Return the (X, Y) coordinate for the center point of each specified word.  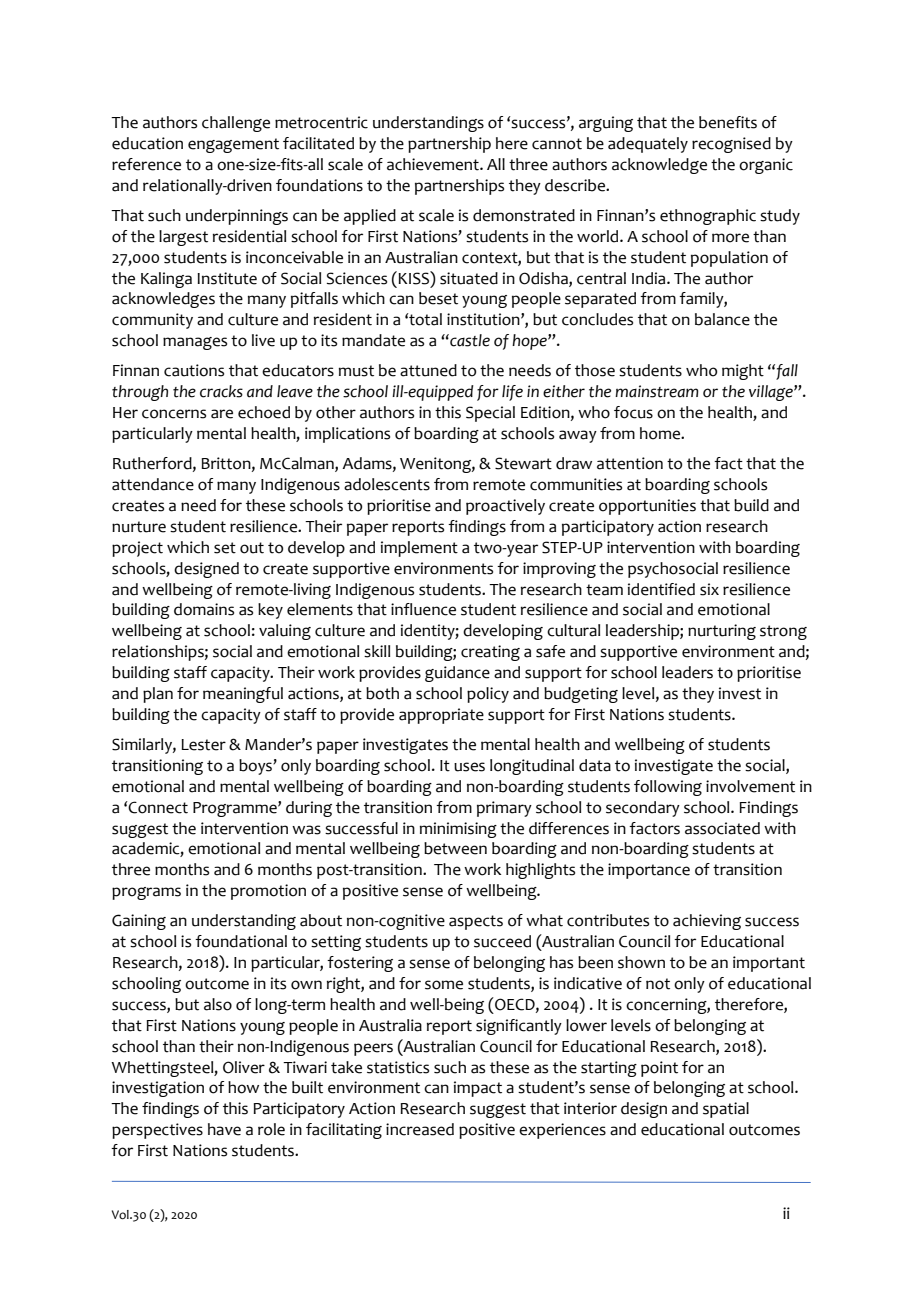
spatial (726, 1110)
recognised (731, 145)
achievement (434, 164)
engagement (233, 145)
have (224, 1129)
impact (478, 1089)
